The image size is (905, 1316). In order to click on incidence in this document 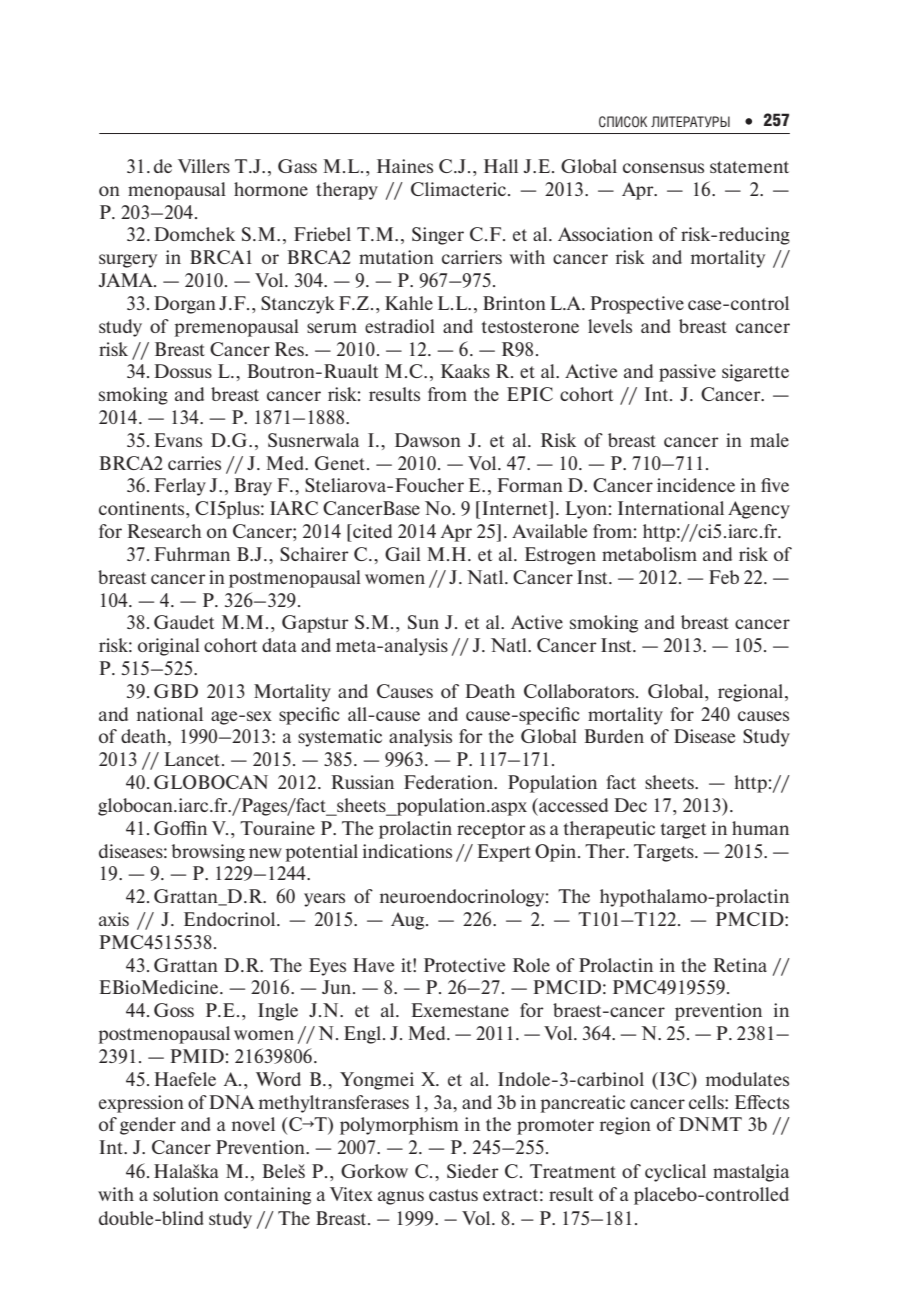, I will do `click(696, 485)`.
